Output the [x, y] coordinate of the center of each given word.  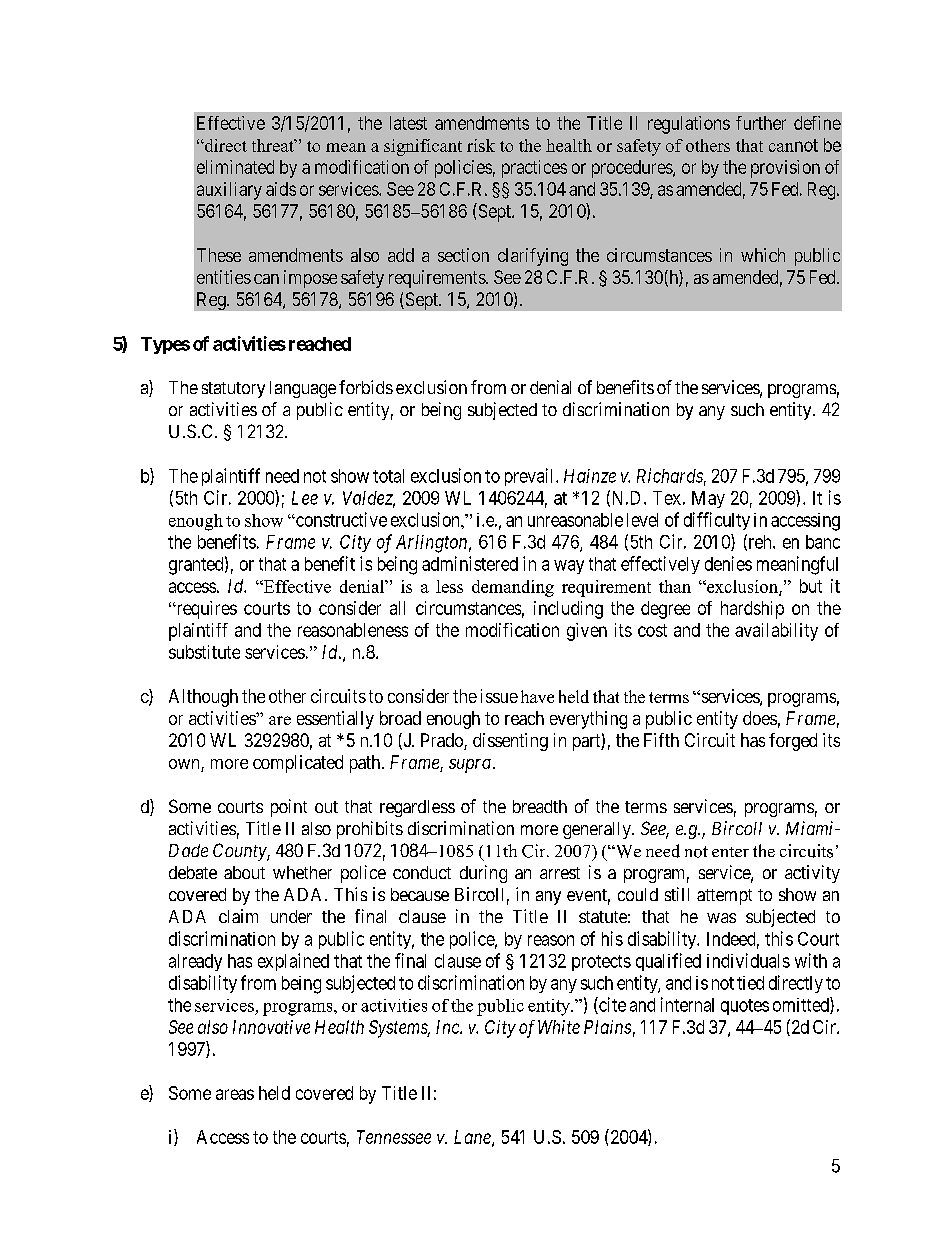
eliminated [235, 167]
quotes [745, 1007]
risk [481, 145]
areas [235, 1094]
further [761, 123]
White [559, 1027]
